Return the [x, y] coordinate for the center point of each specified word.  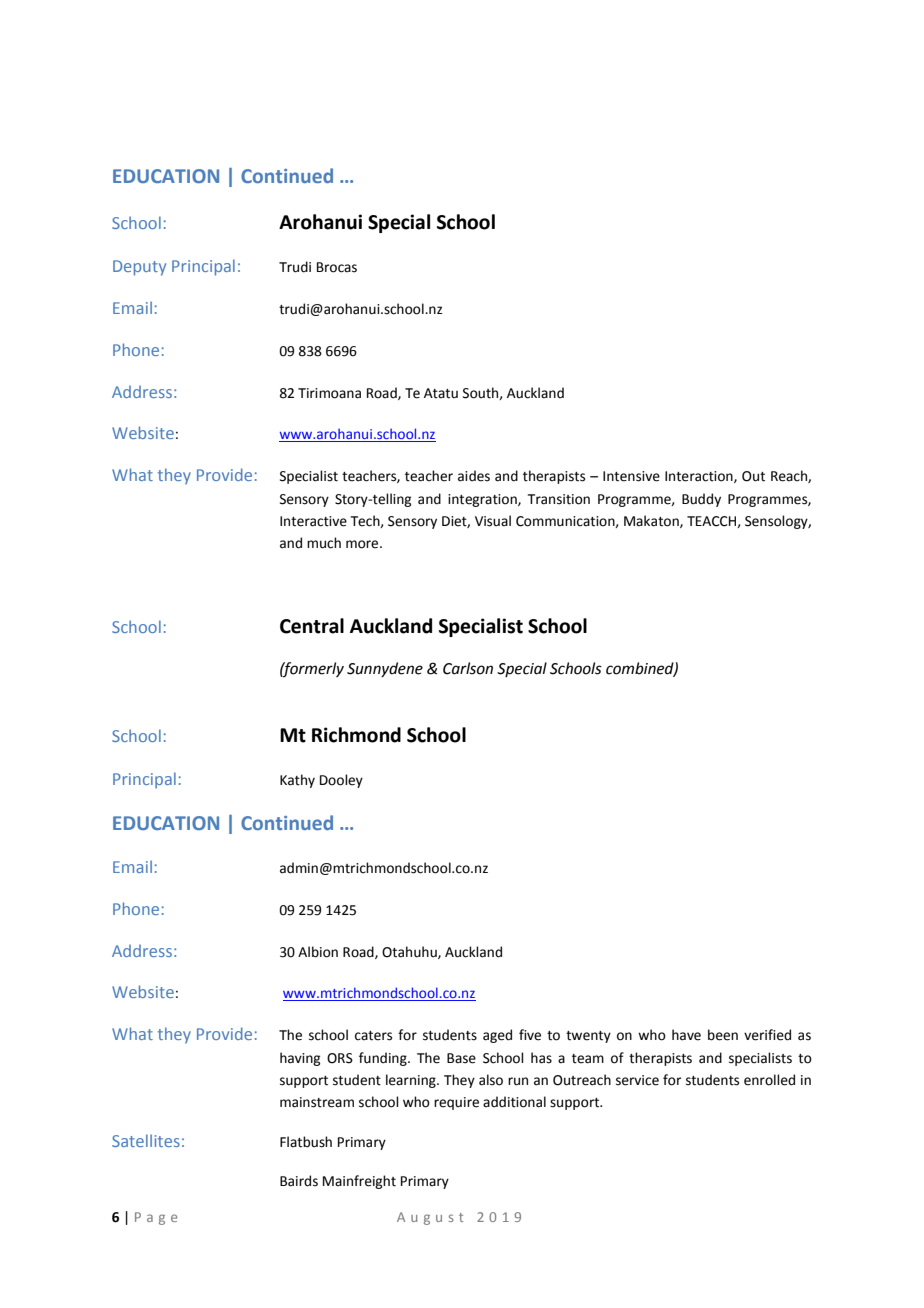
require [456, 1103]
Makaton [652, 521]
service [637, 1080]
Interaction [700, 477]
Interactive [313, 521]
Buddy [701, 500]
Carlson [468, 668]
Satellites [146, 1140]
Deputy [139, 268]
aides [474, 476]
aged [497, 1036]
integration [483, 500]
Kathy [297, 781]
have [686, 1035]
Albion [318, 952]
